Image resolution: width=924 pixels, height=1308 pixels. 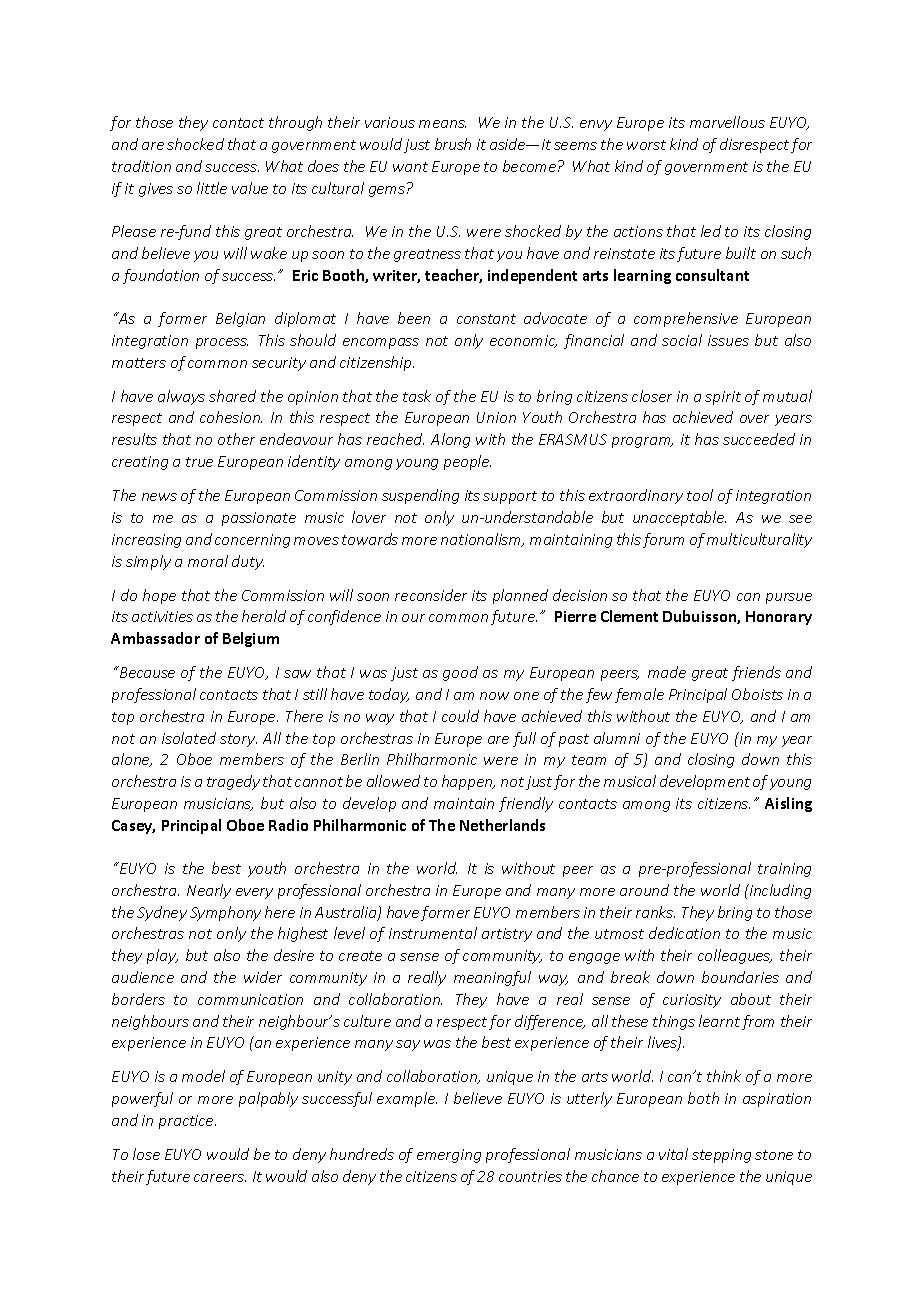 I want to click on tragedy, so click(x=233, y=782).
